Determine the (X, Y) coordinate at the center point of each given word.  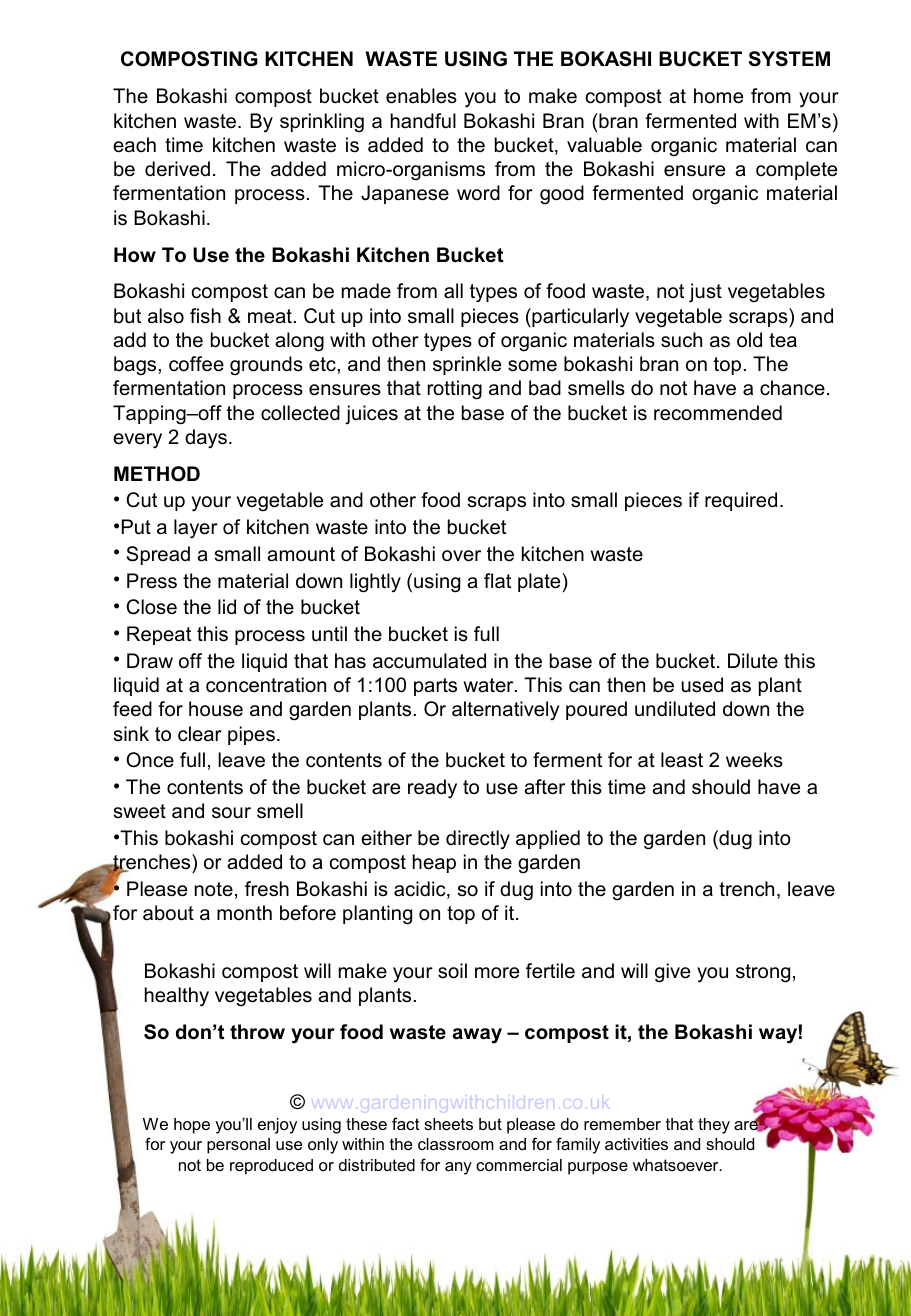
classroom (456, 1144)
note (214, 889)
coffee (196, 364)
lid (227, 607)
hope (192, 1126)
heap (434, 863)
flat (497, 580)
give (672, 973)
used (702, 685)
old (749, 340)
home (718, 96)
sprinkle (467, 365)
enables (421, 96)
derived (177, 169)
